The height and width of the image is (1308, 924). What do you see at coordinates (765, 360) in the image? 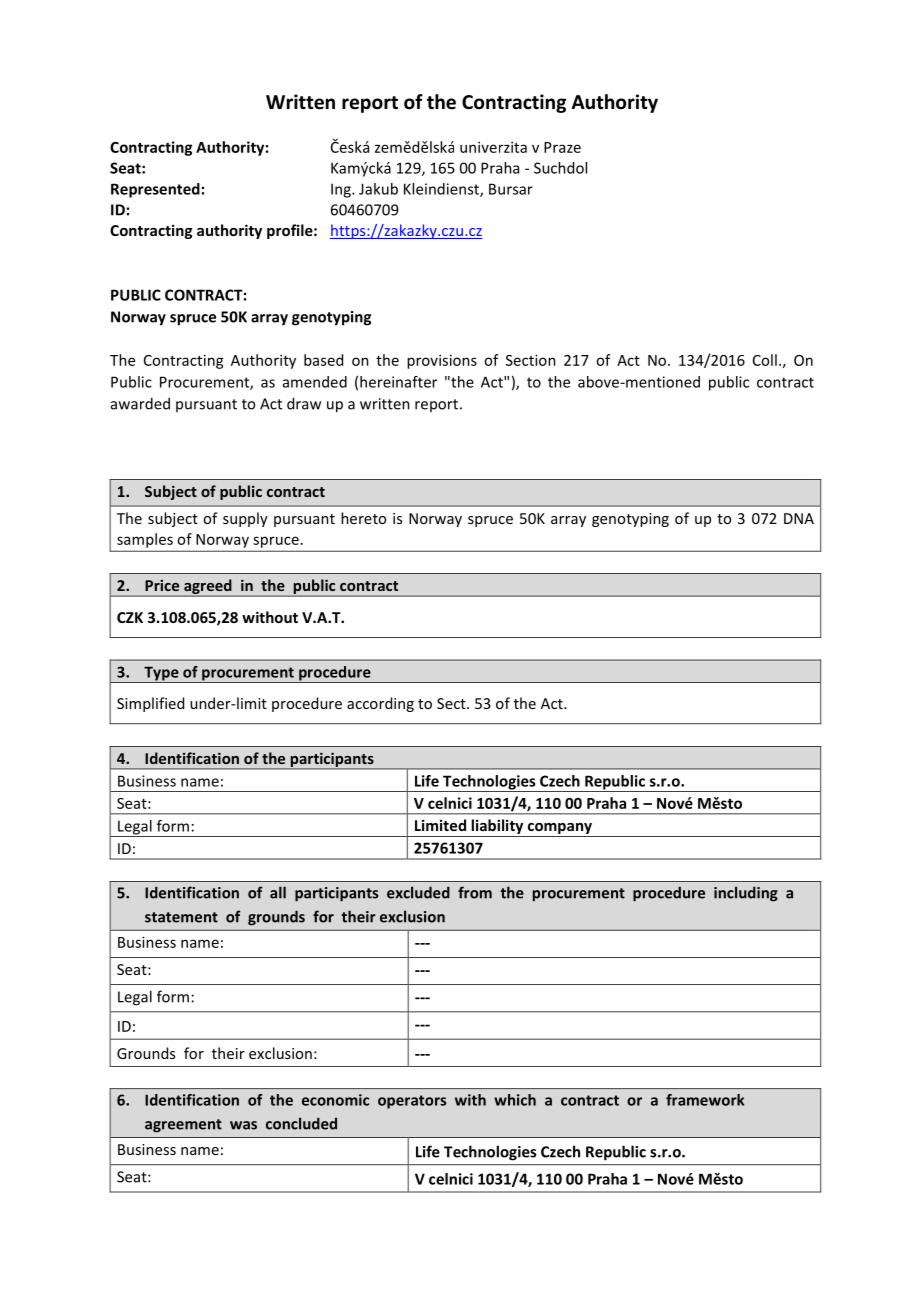
I see `Coll` at bounding box center [765, 360].
